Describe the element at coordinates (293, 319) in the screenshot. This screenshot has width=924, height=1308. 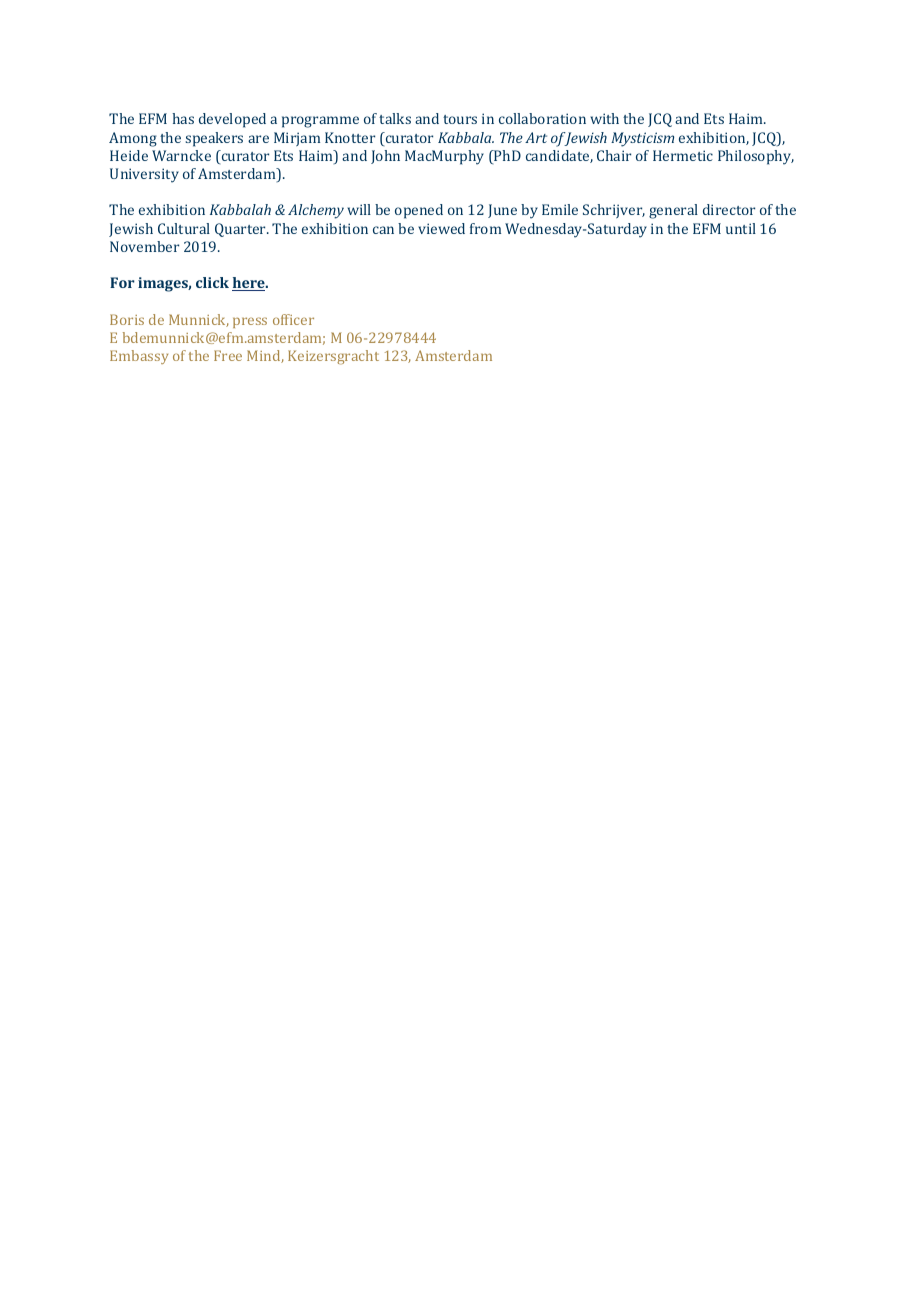
I see `officer` at that location.
